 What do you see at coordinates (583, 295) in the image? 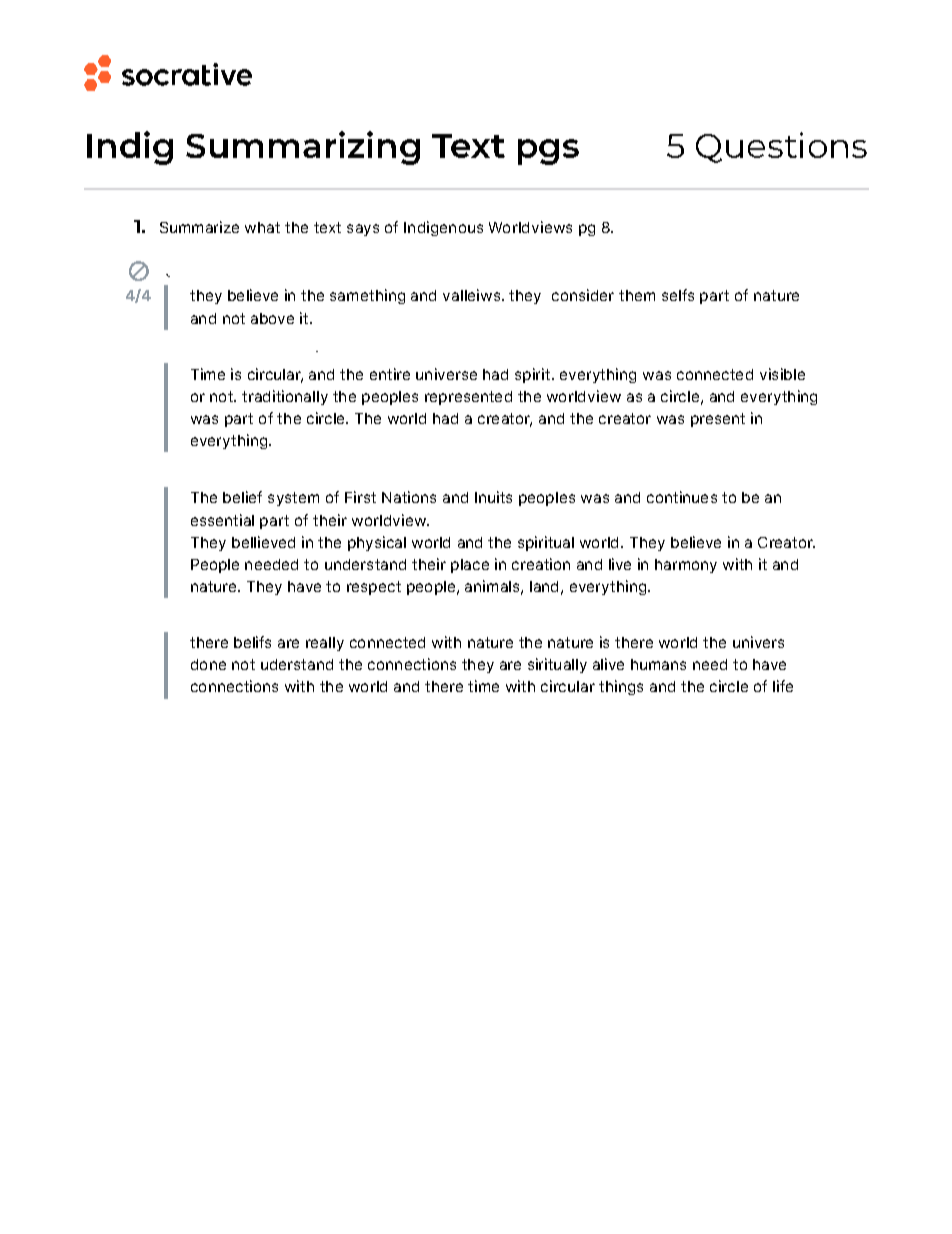
I see `consider` at bounding box center [583, 295].
